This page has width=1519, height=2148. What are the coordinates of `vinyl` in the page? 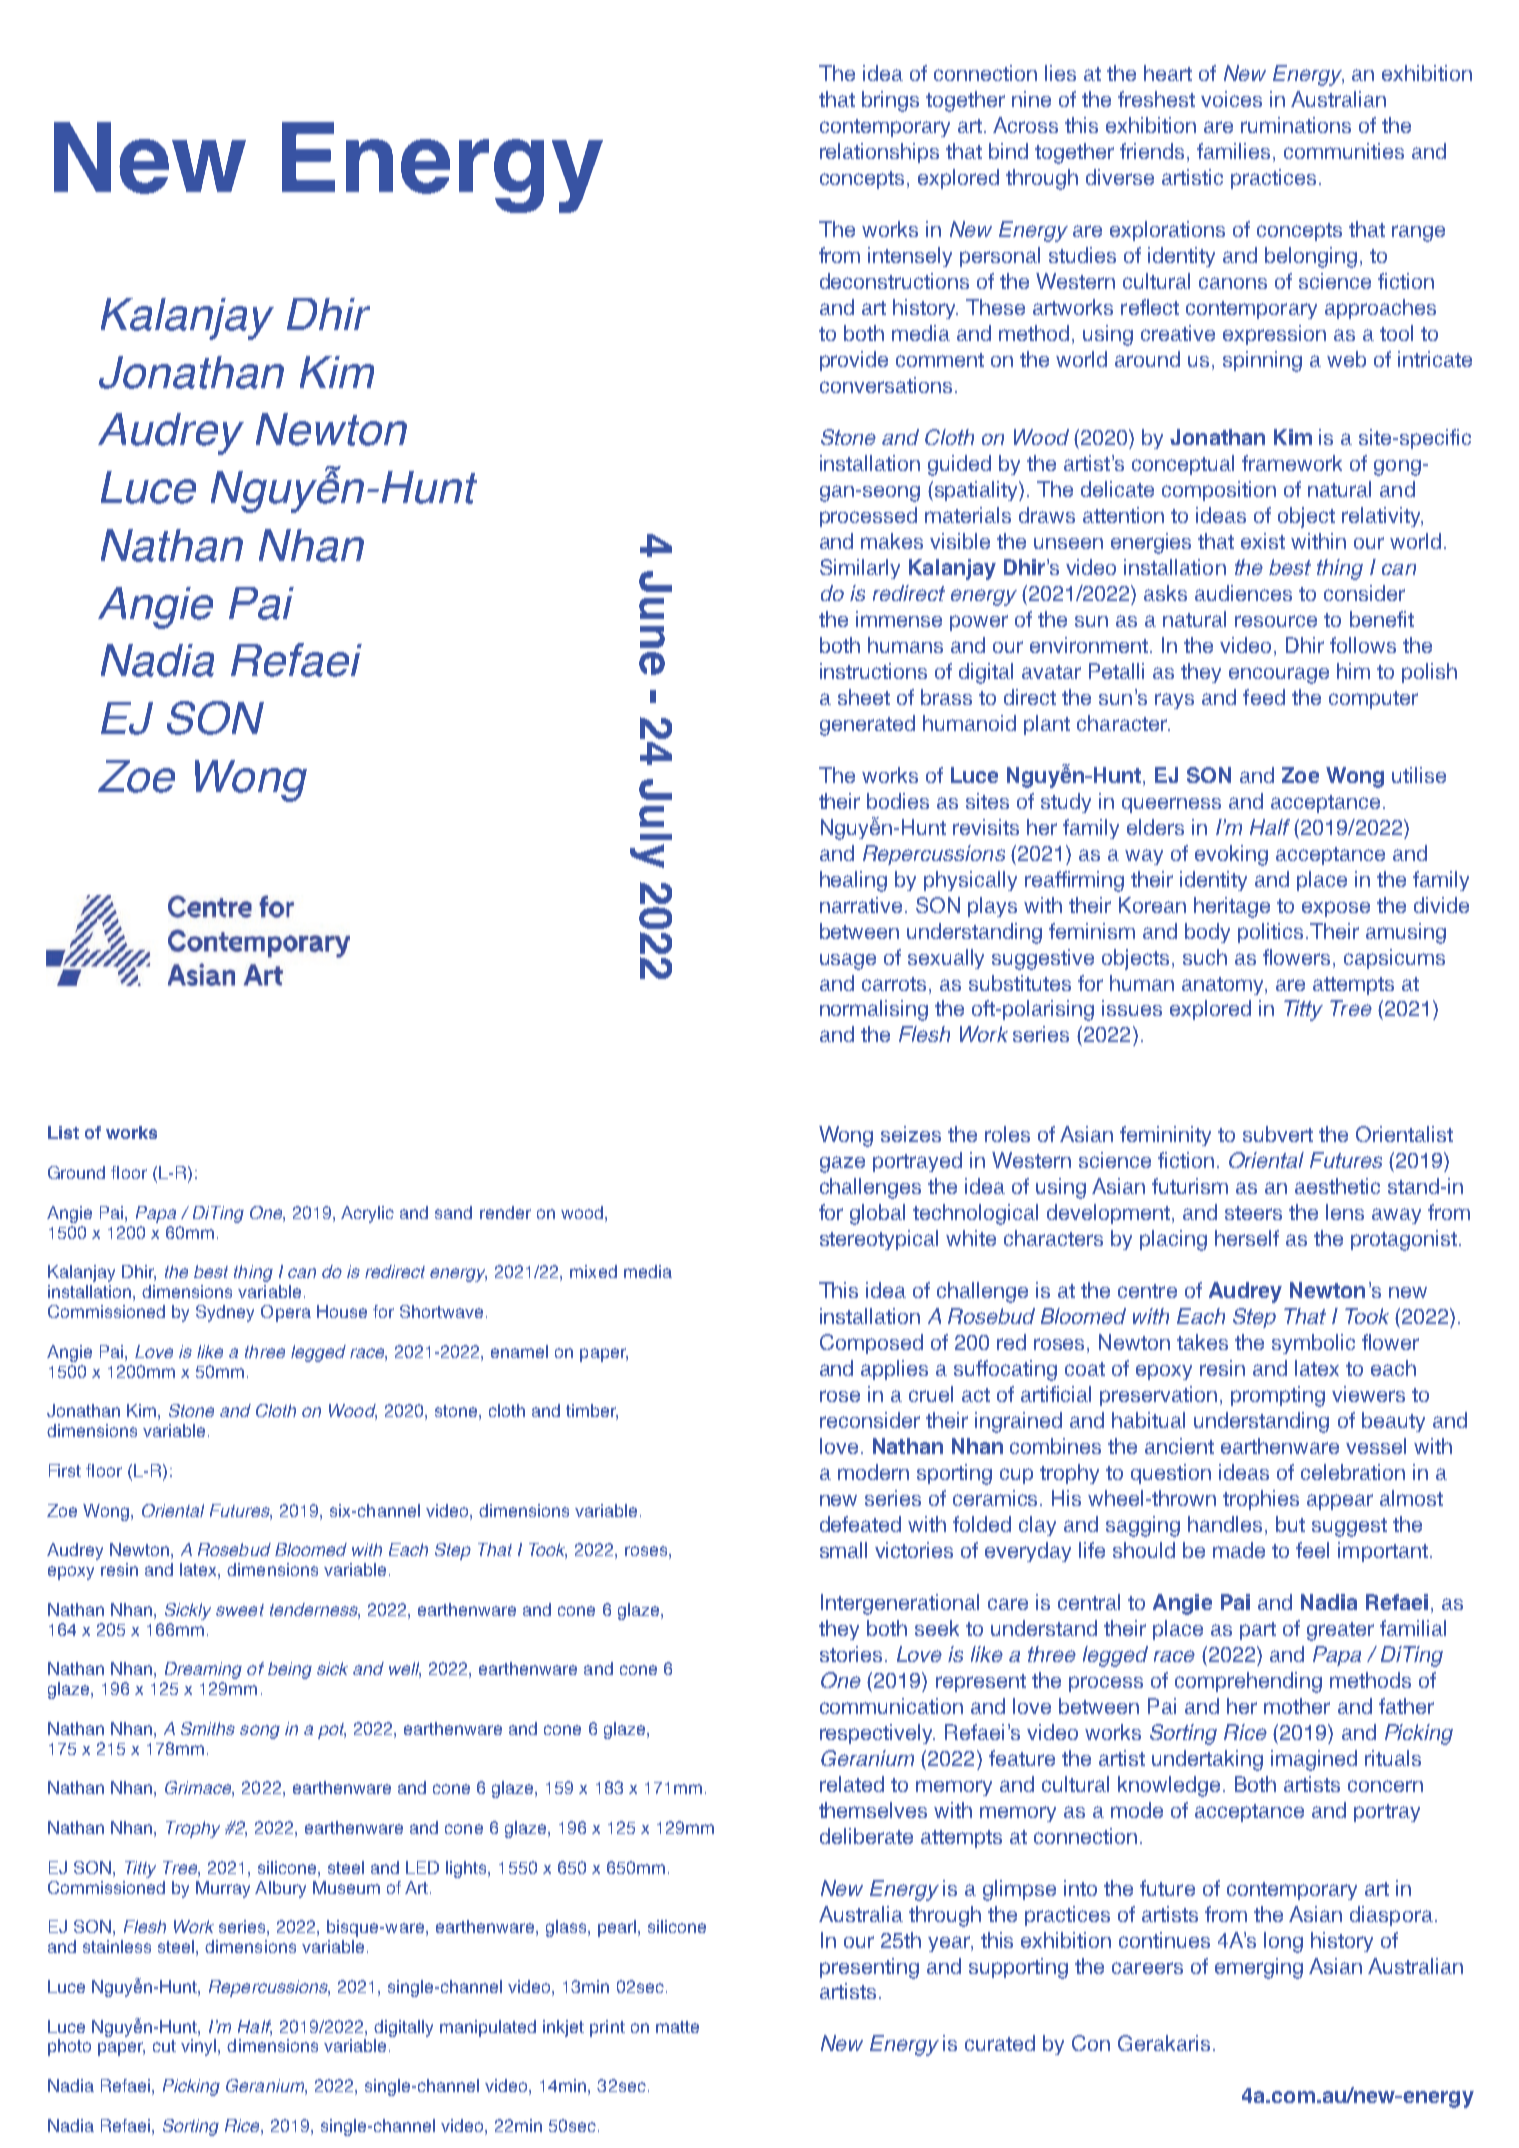 It's located at (200, 2047).
